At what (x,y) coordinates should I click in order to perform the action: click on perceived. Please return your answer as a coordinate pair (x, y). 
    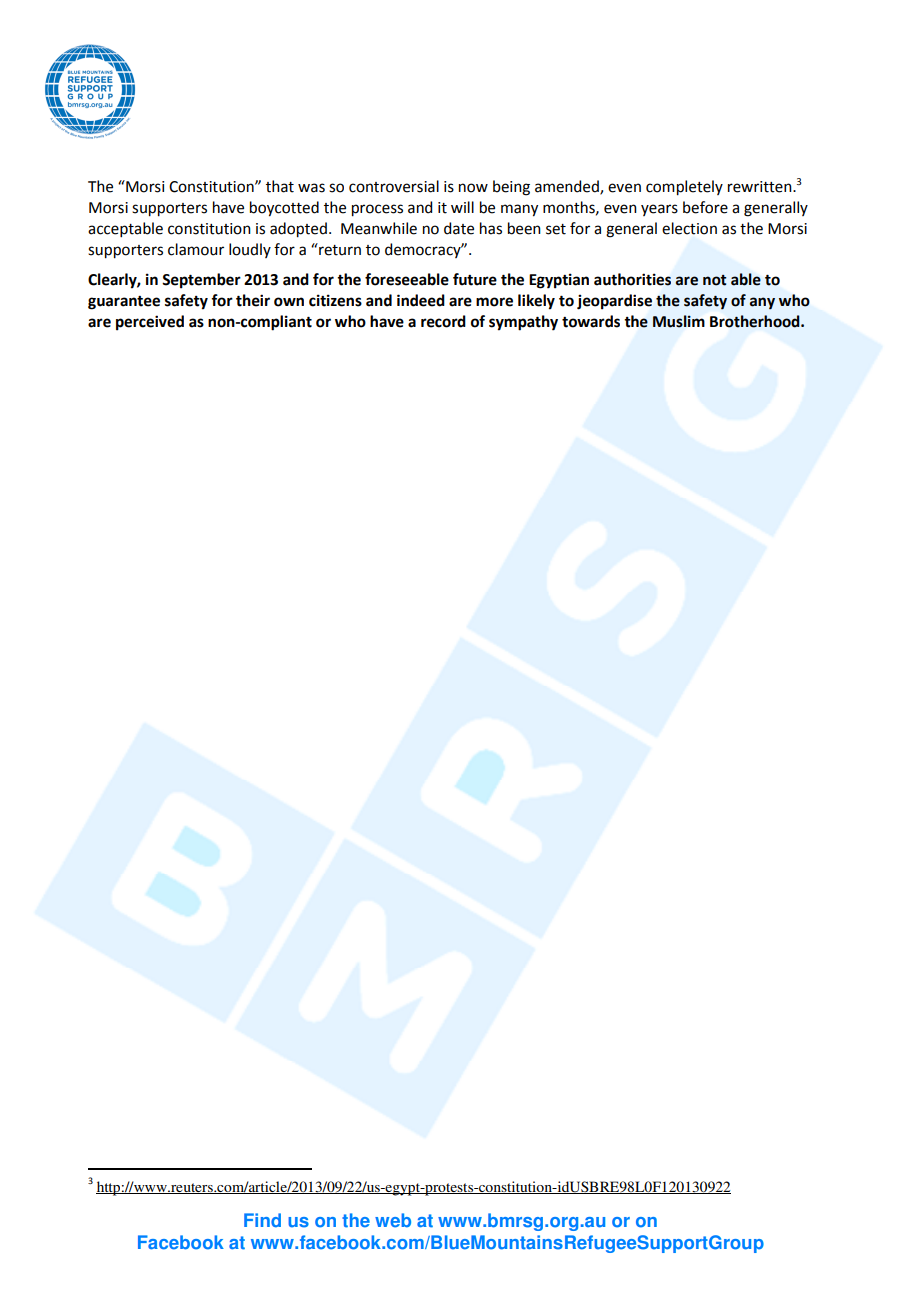
    Looking at the image, I should click on (150, 323).
